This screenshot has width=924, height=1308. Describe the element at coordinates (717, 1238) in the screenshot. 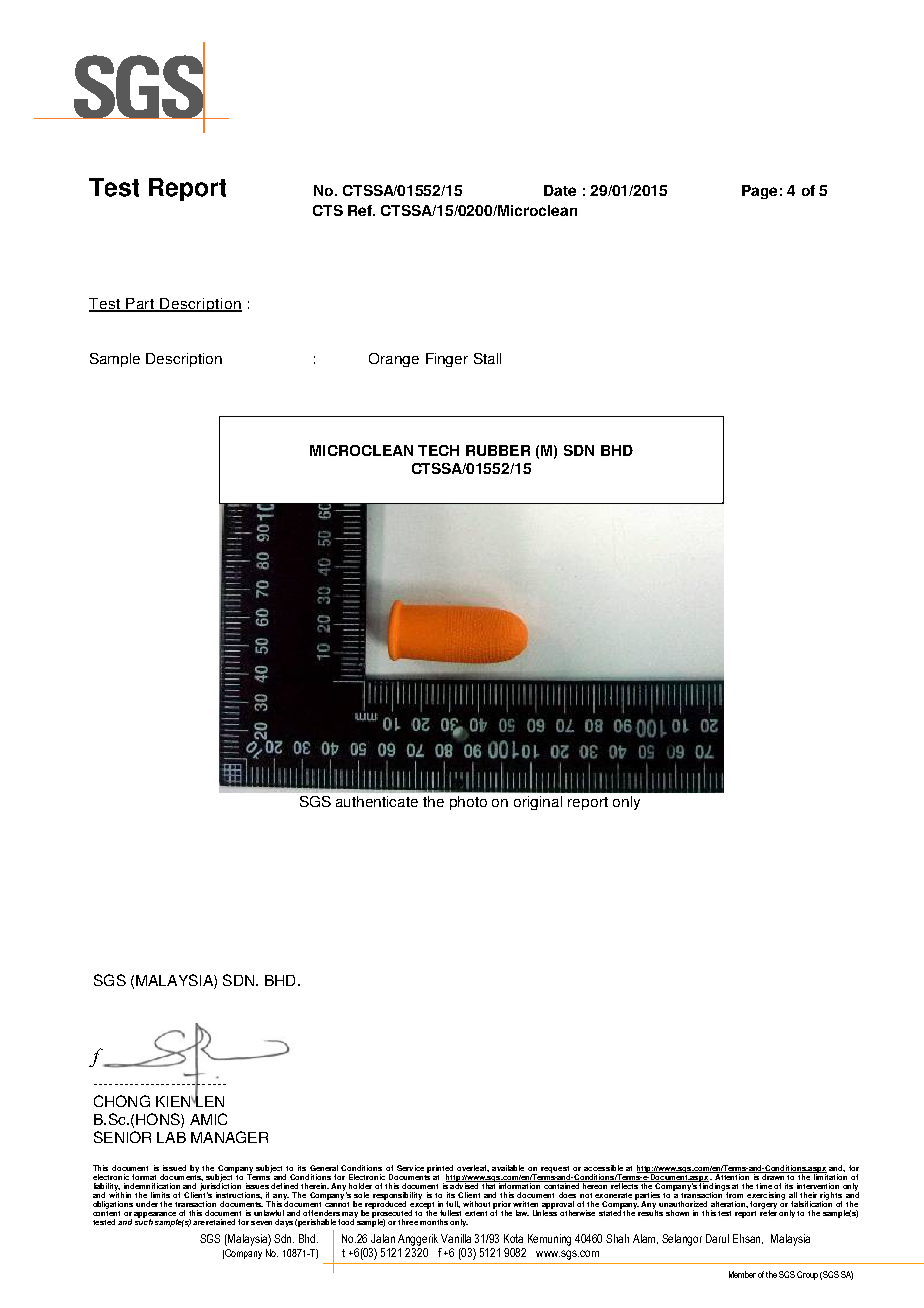

I see `Darul` at that location.
